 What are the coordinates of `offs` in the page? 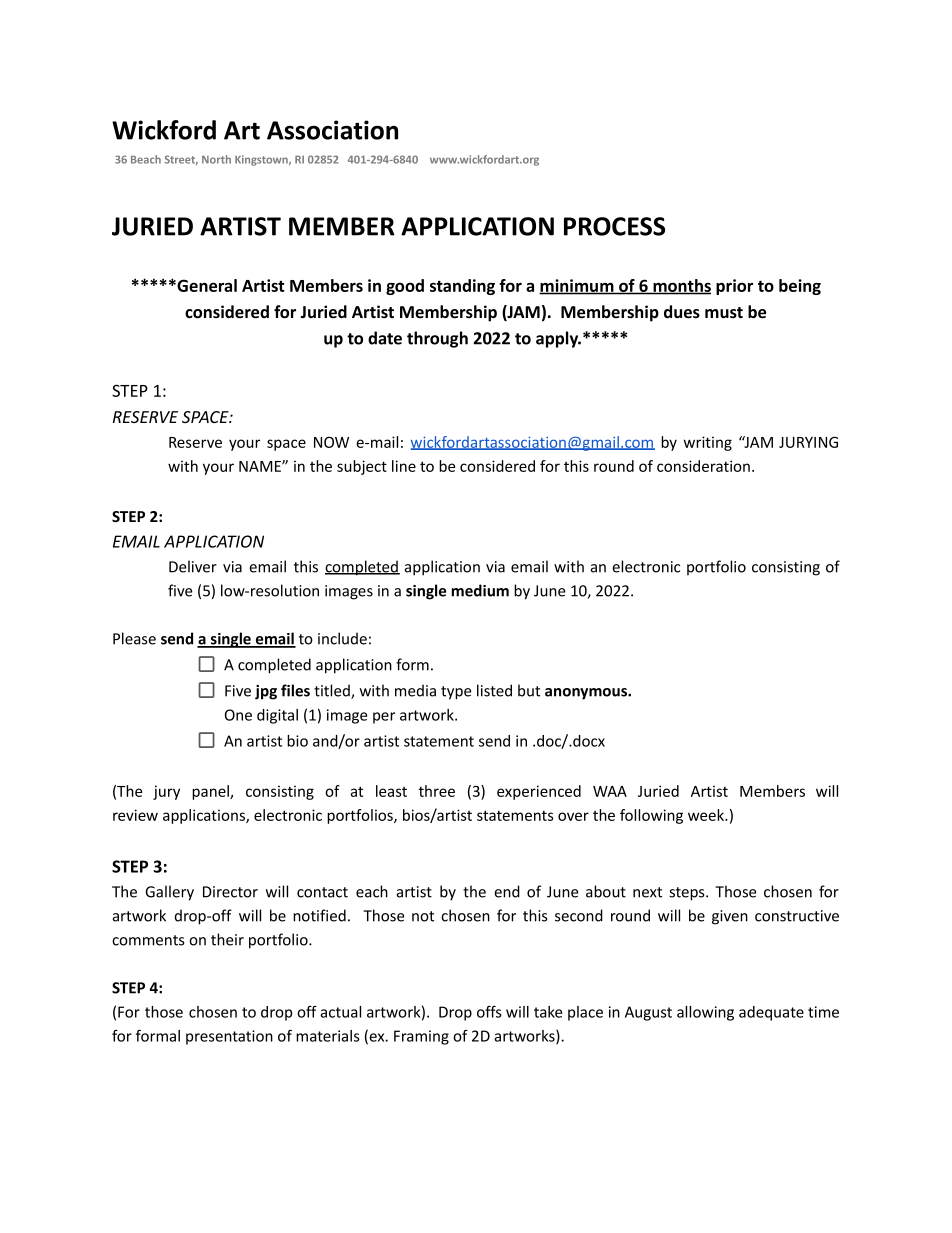 It's located at (489, 1012).
